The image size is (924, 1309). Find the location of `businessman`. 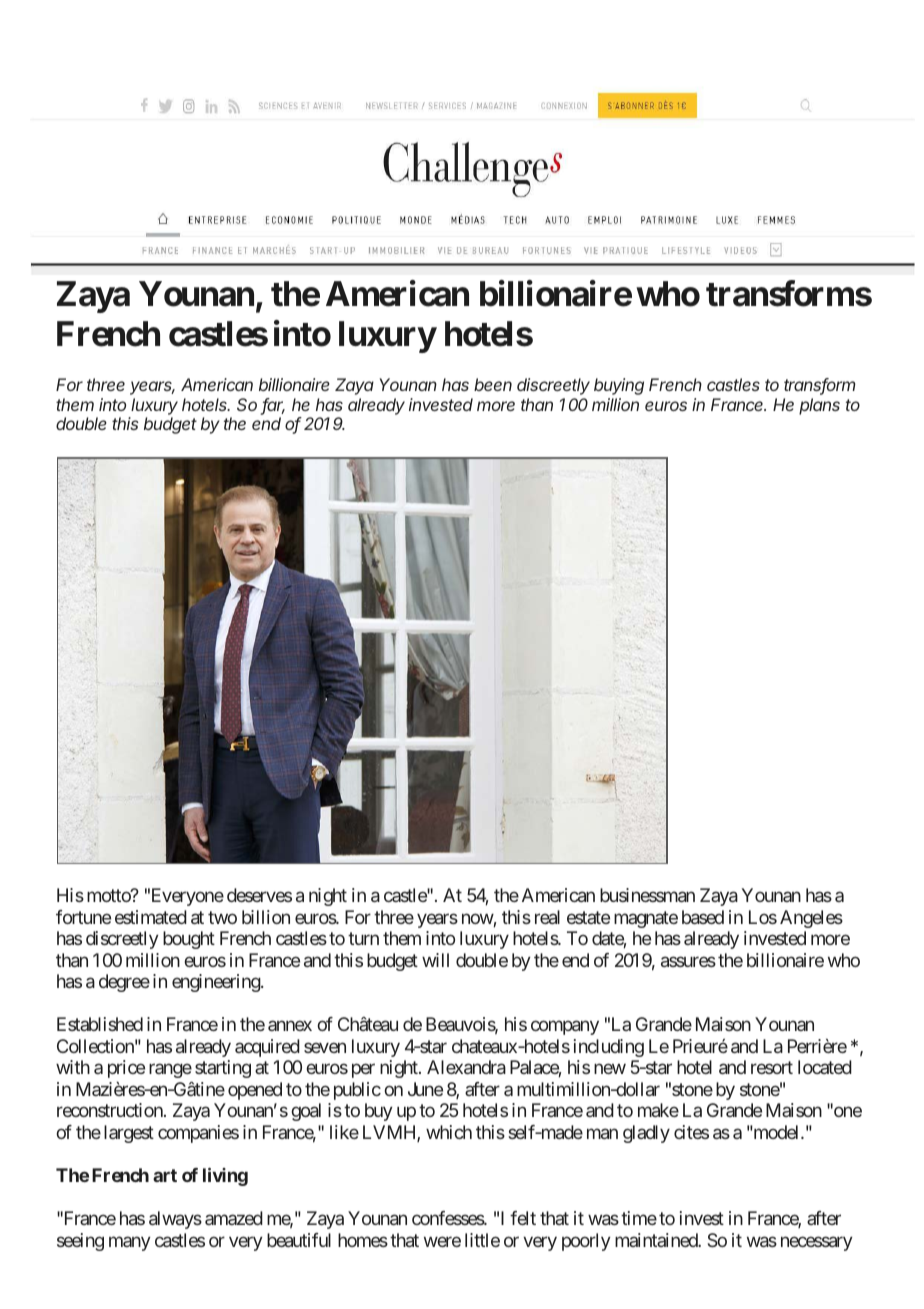

businessman is located at coordinates (647, 895).
